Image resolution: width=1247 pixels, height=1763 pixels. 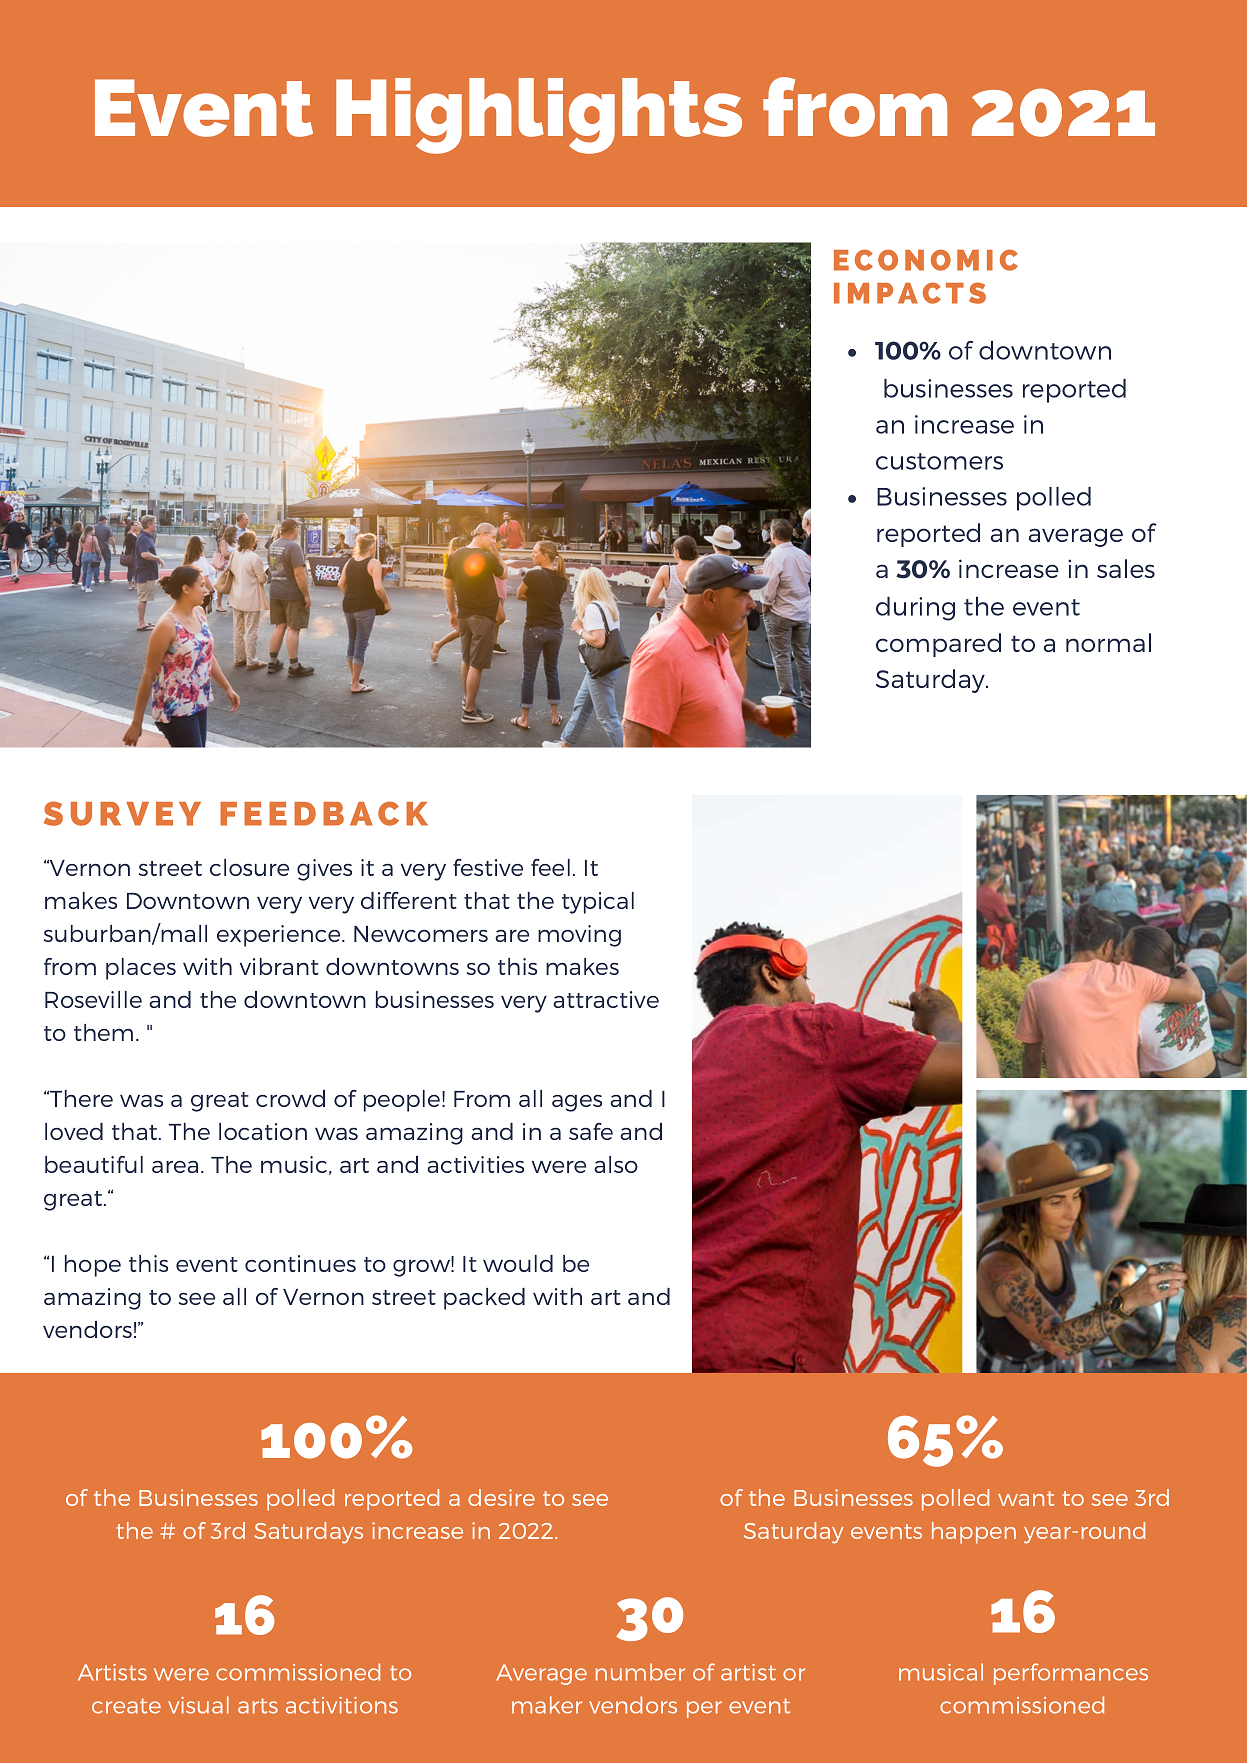 I want to click on customers, so click(x=939, y=461).
